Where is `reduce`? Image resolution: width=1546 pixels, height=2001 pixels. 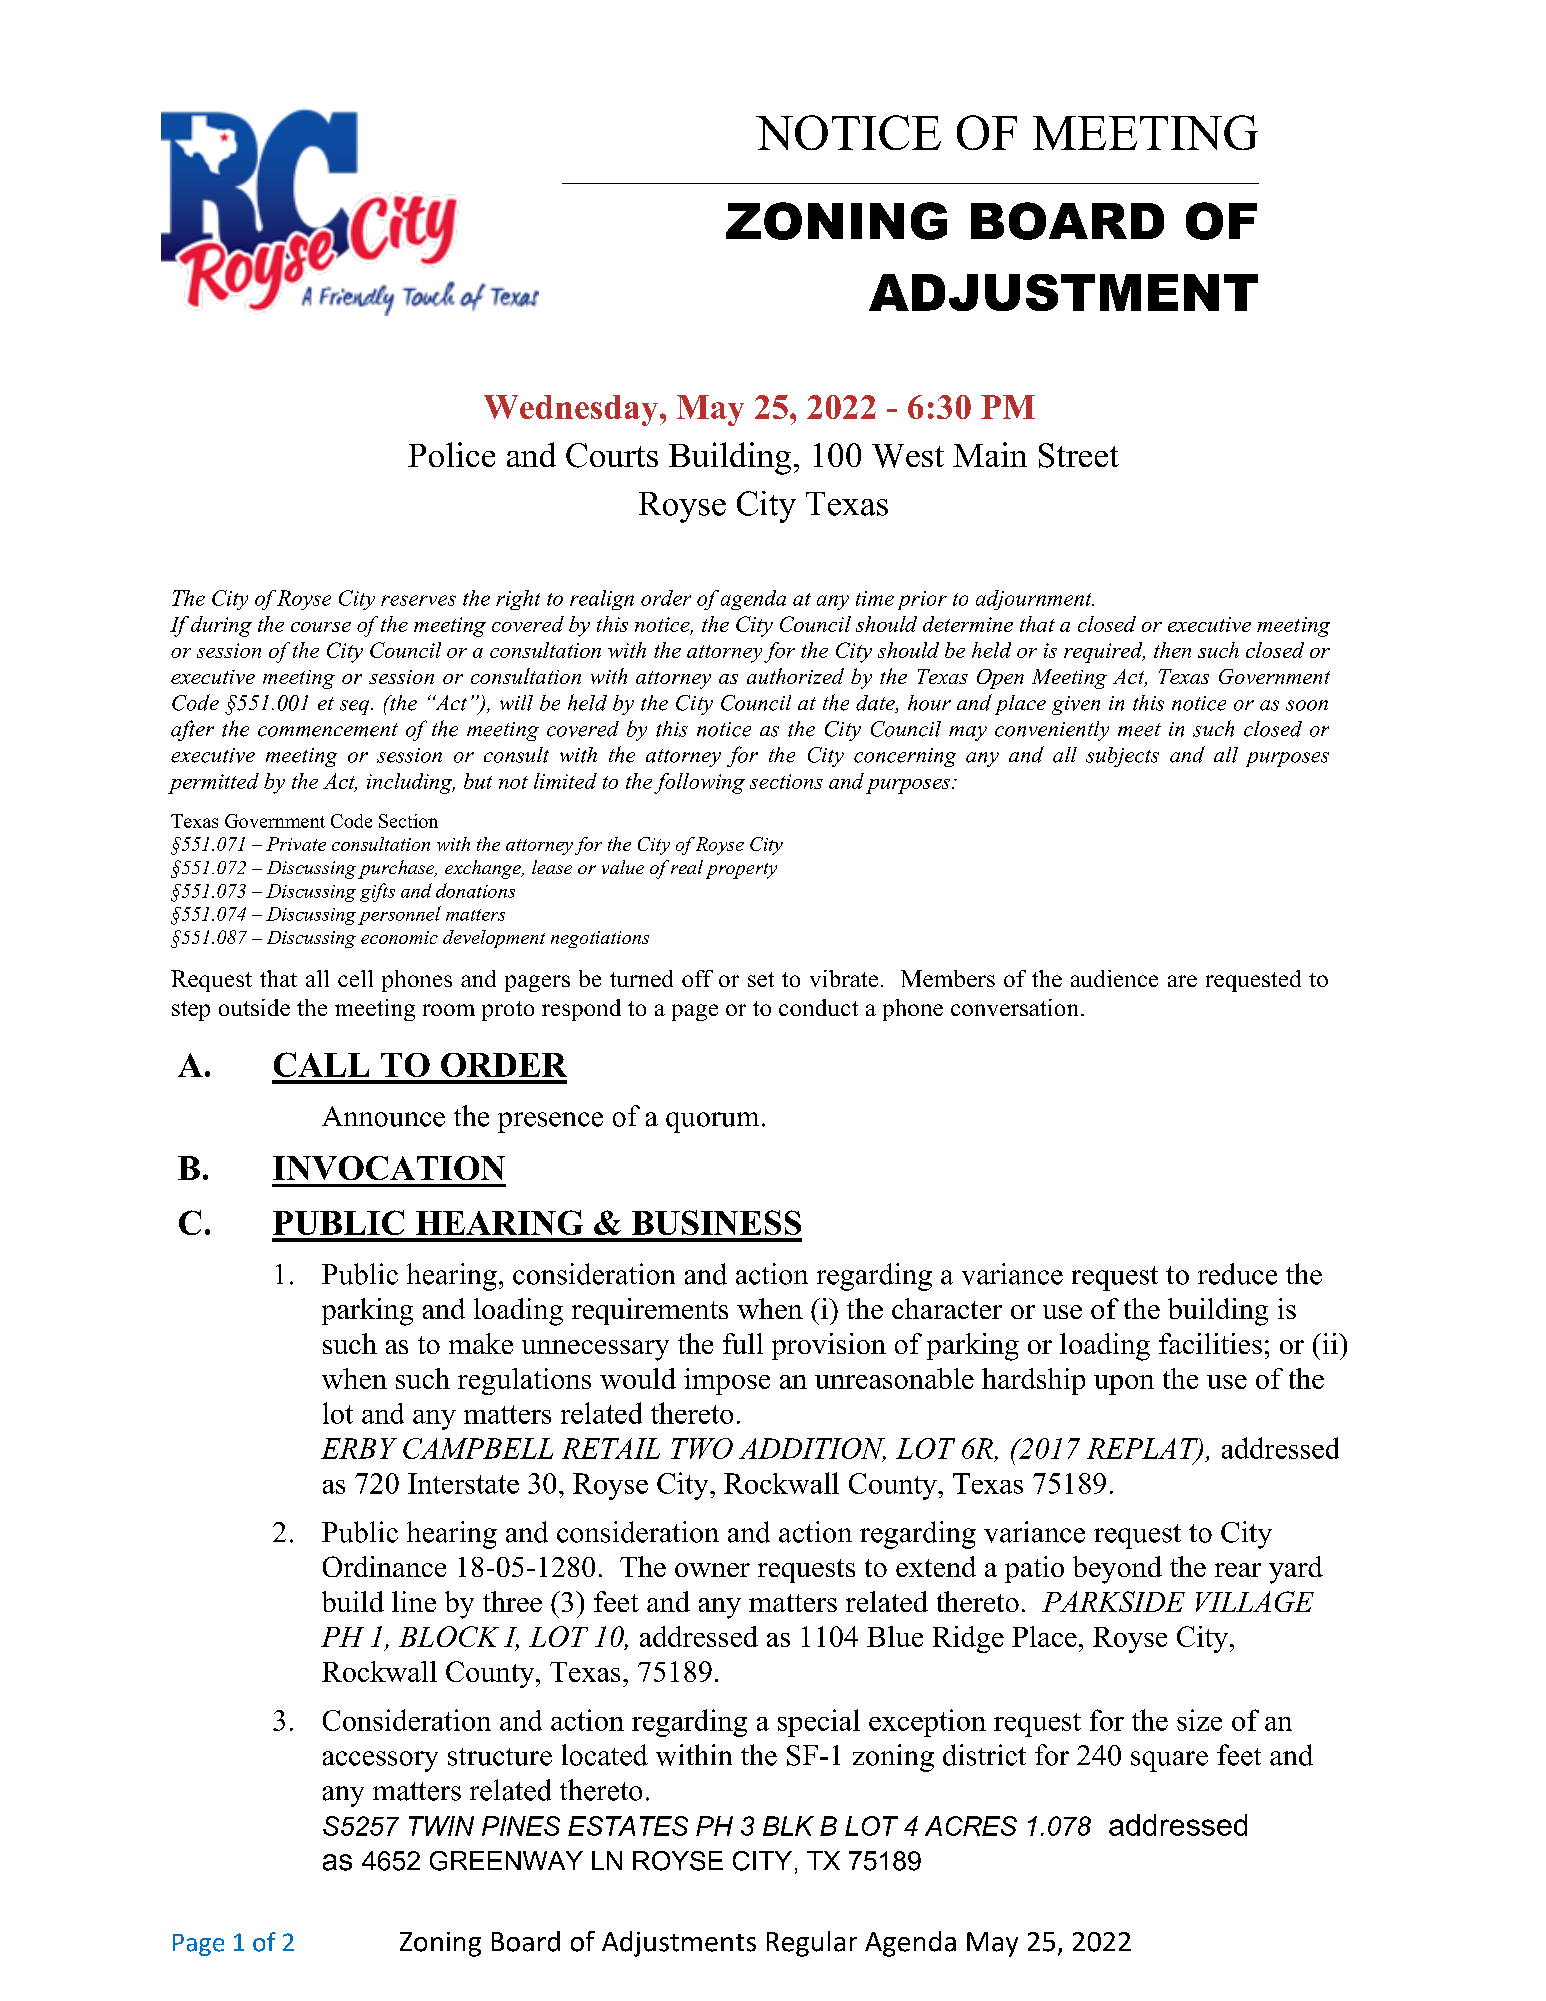 reduce is located at coordinates (1237, 1274).
